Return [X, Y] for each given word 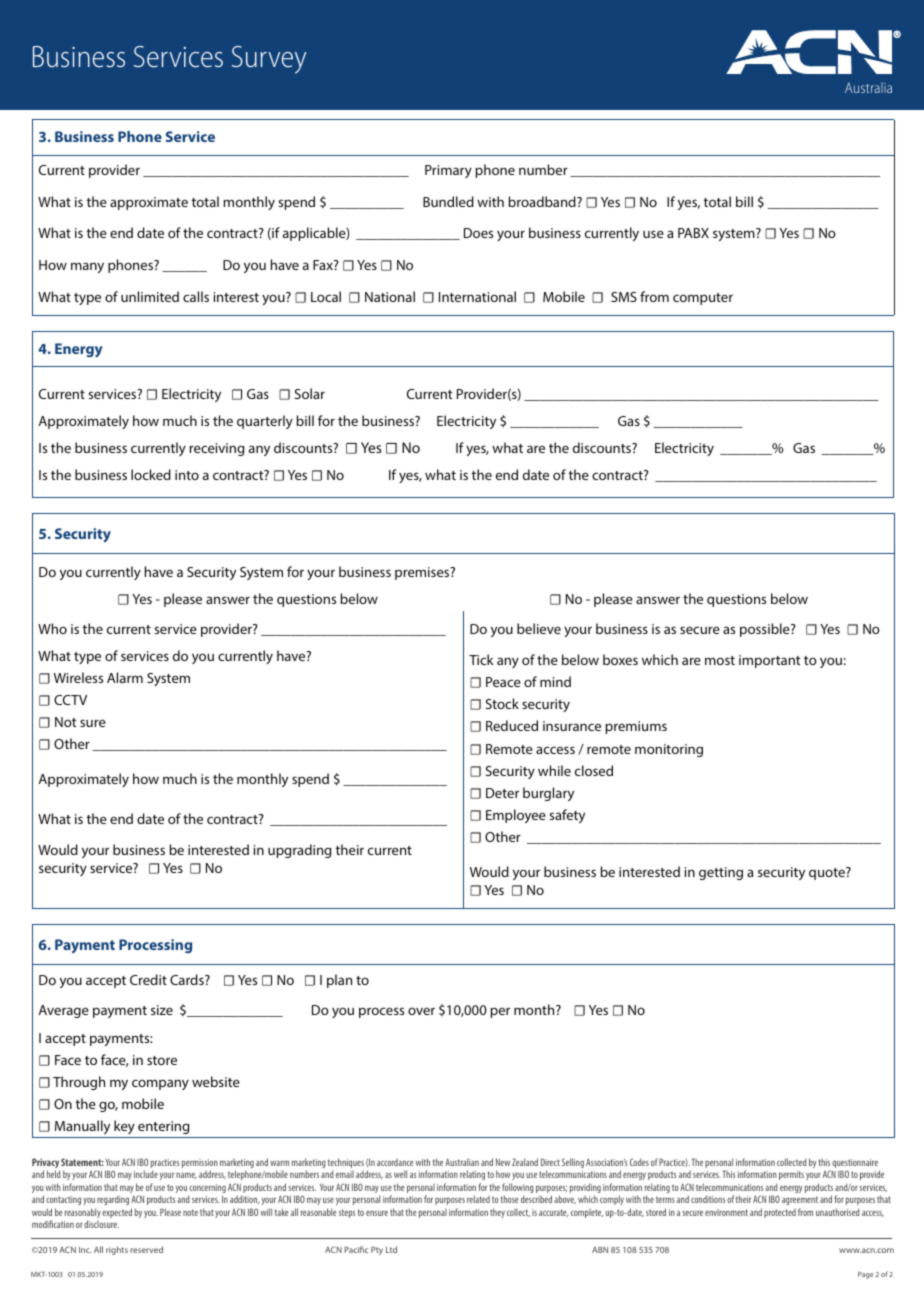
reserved [146, 1249]
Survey [269, 60]
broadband [543, 201]
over [421, 1011]
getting [721, 873]
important [770, 661]
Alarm [125, 677]
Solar [310, 393]
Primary [448, 171]
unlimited [150, 296]
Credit [148, 979]
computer [703, 299]
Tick [481, 659]
